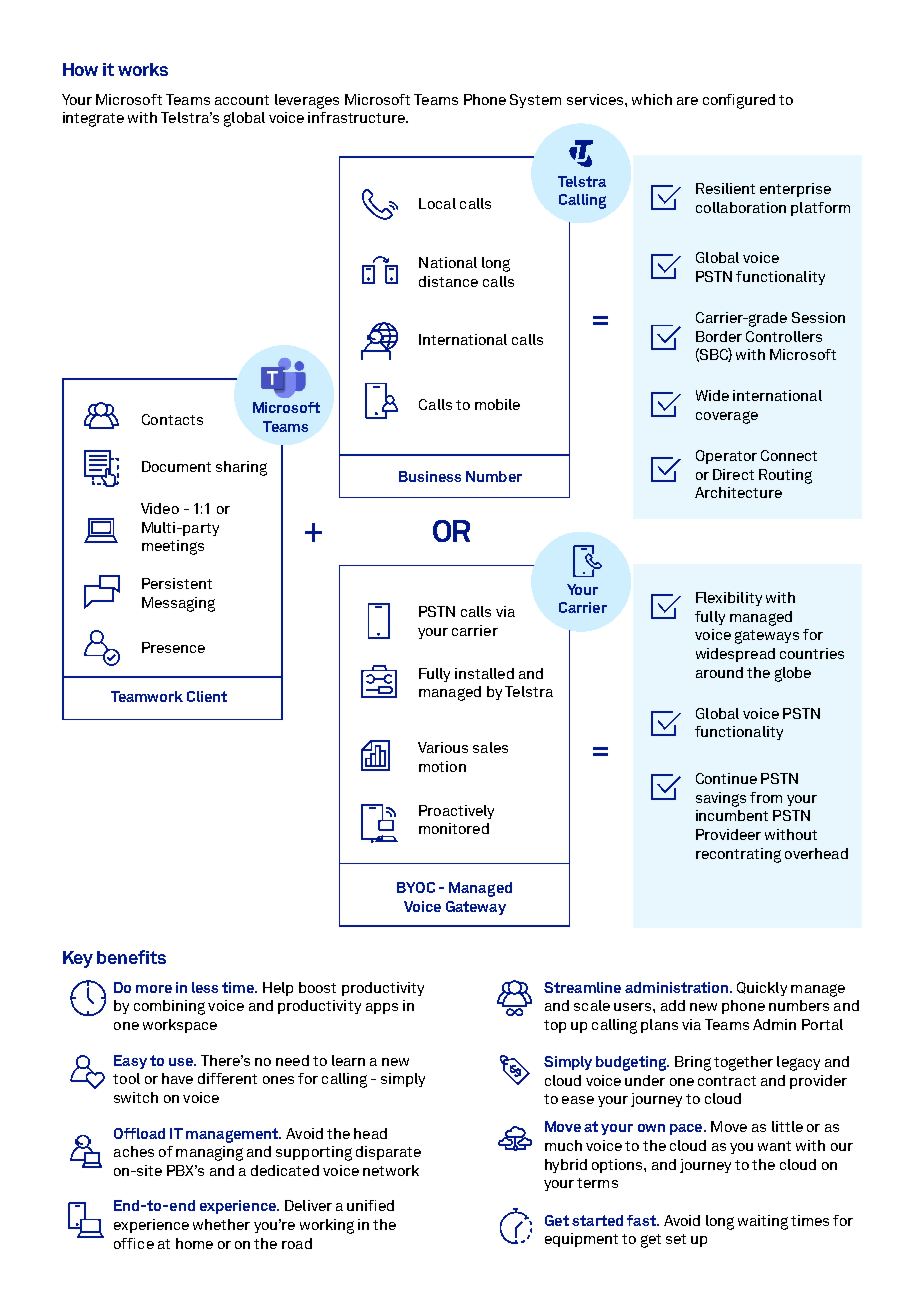 This image has height=1308, width=924. What do you see at coordinates (173, 647) in the image?
I see `Presence` at bounding box center [173, 647].
